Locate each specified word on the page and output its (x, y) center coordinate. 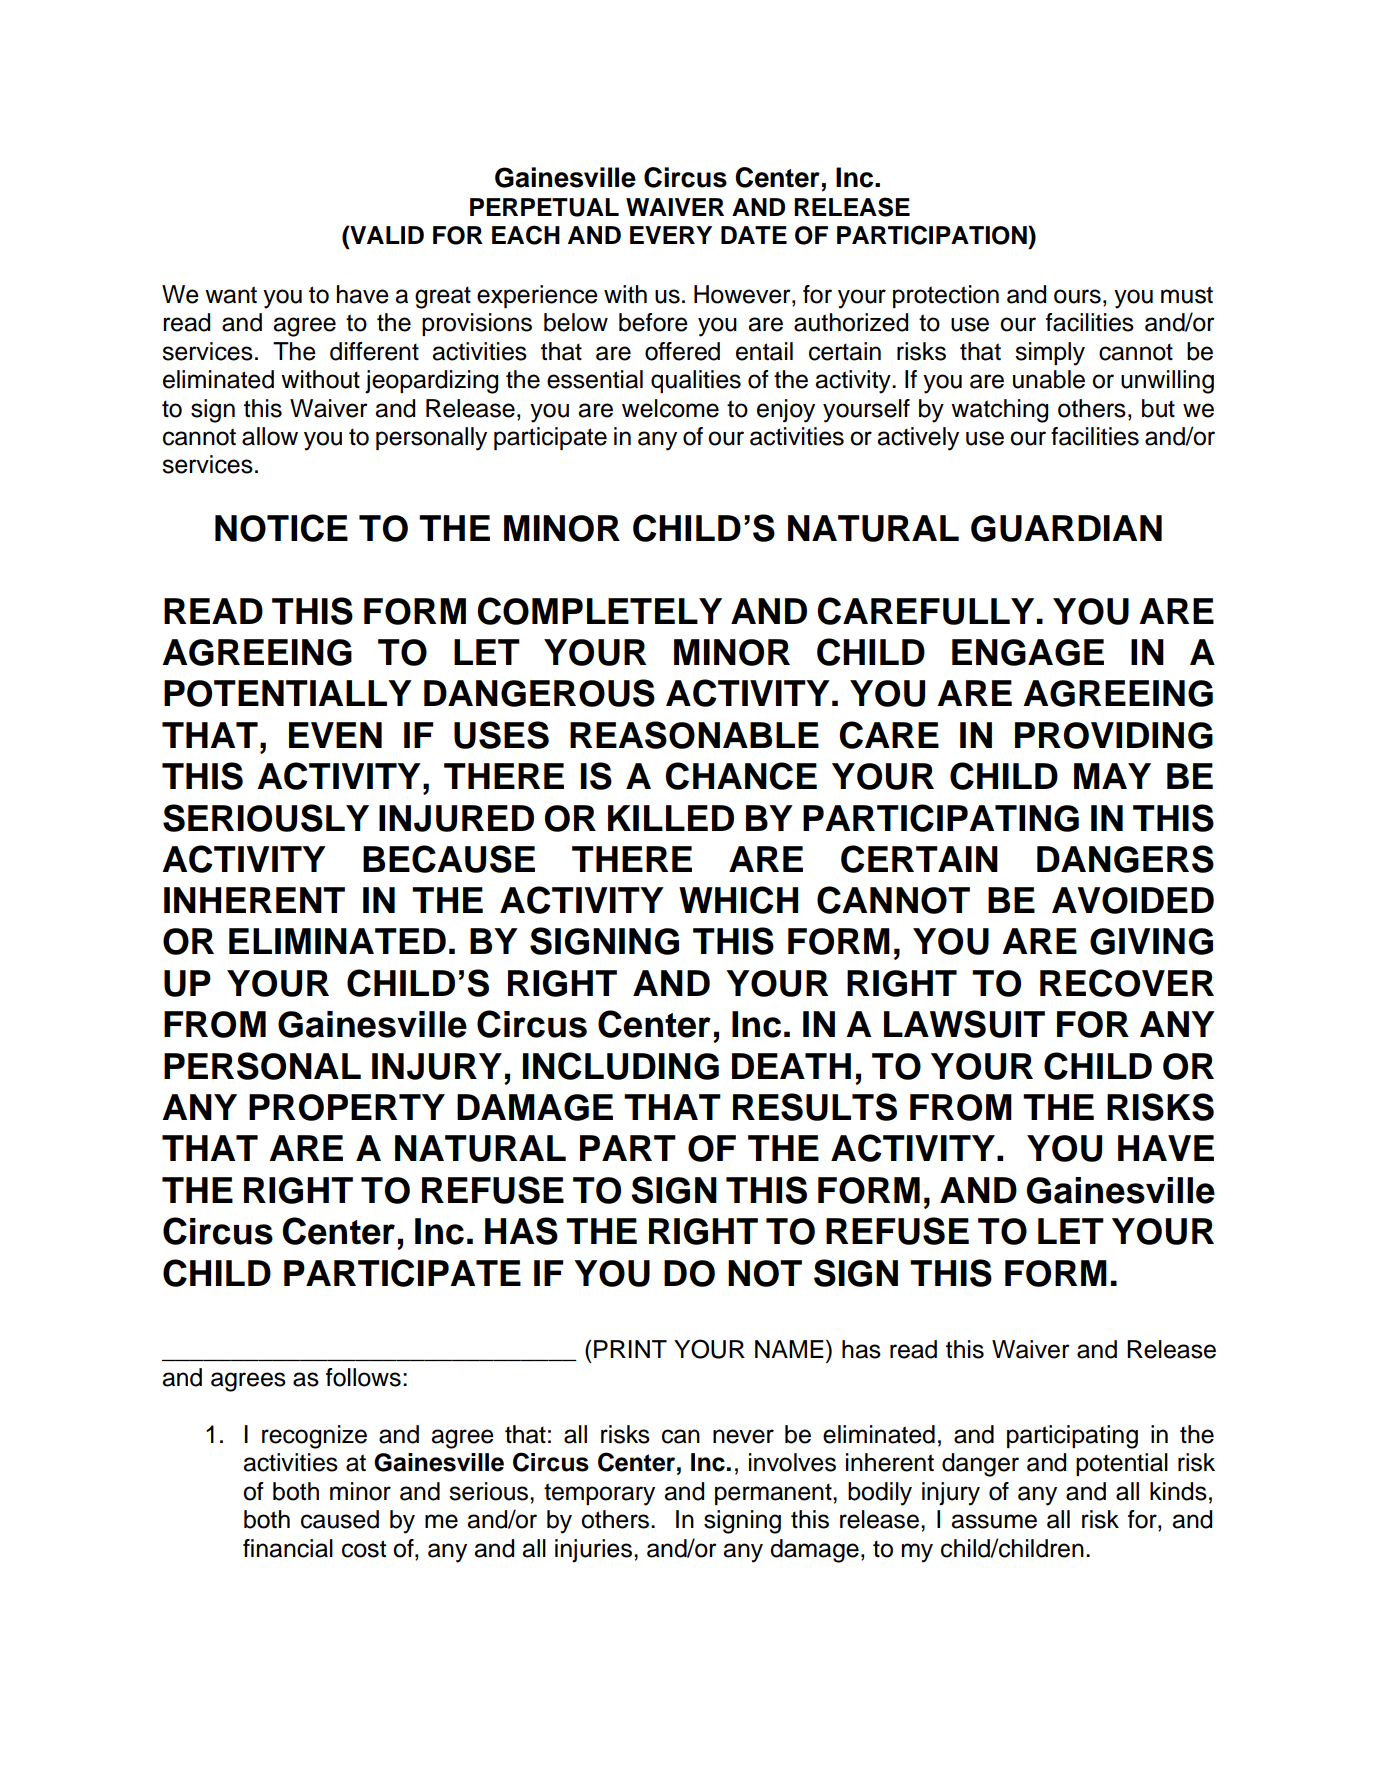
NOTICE (281, 528)
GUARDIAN (1066, 528)
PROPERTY (347, 1107)
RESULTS (815, 1107)
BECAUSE (449, 859)
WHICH (738, 900)
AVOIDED (1133, 900)
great (443, 297)
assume (994, 1521)
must (1187, 295)
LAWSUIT (964, 1024)
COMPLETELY (599, 611)
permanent (774, 1494)
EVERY (671, 235)
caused (340, 1519)
